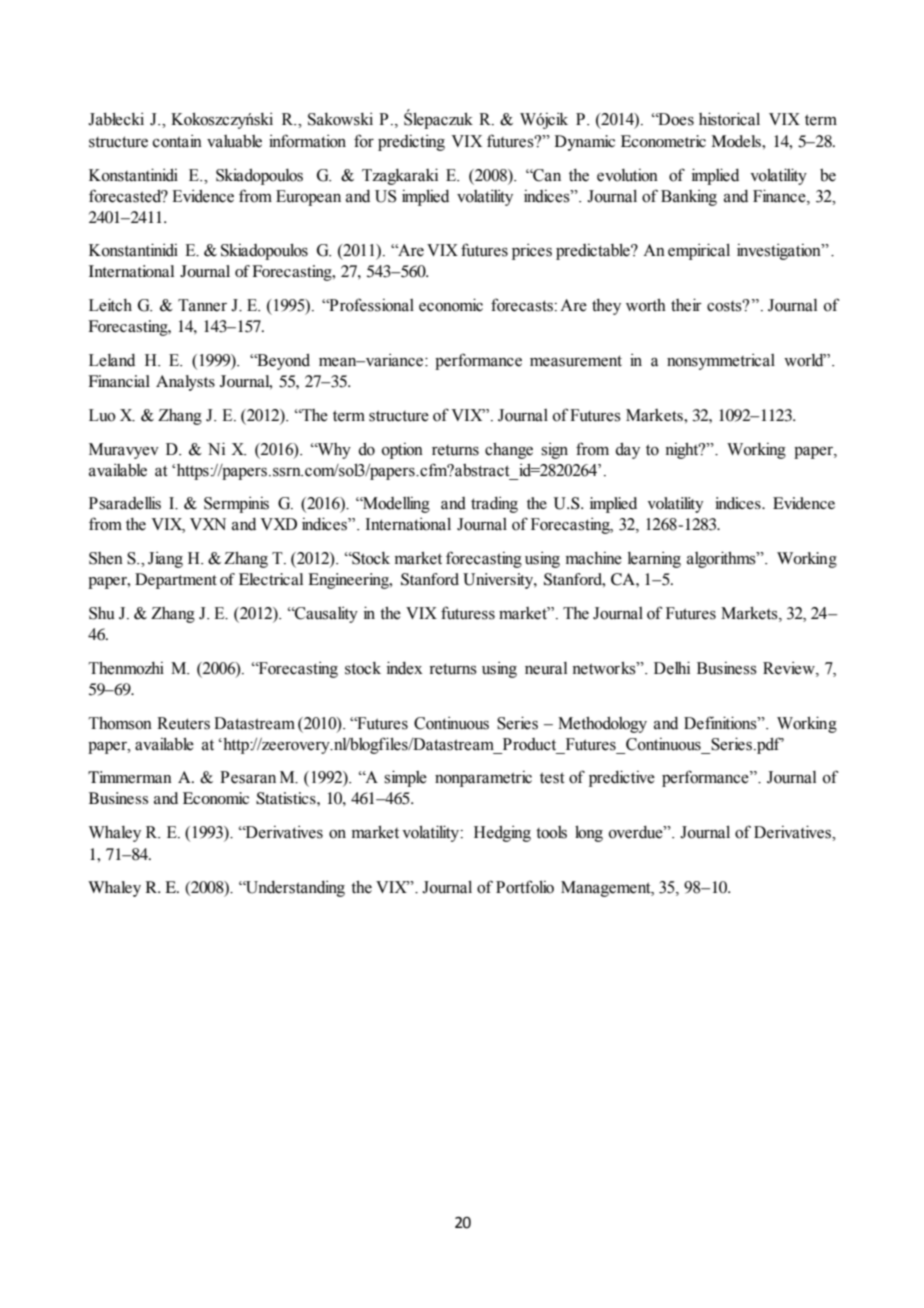 Image resolution: width=924 pixels, height=1308 pixels. Describe the element at coordinates (589, 833) in the image. I see `long` at that location.
